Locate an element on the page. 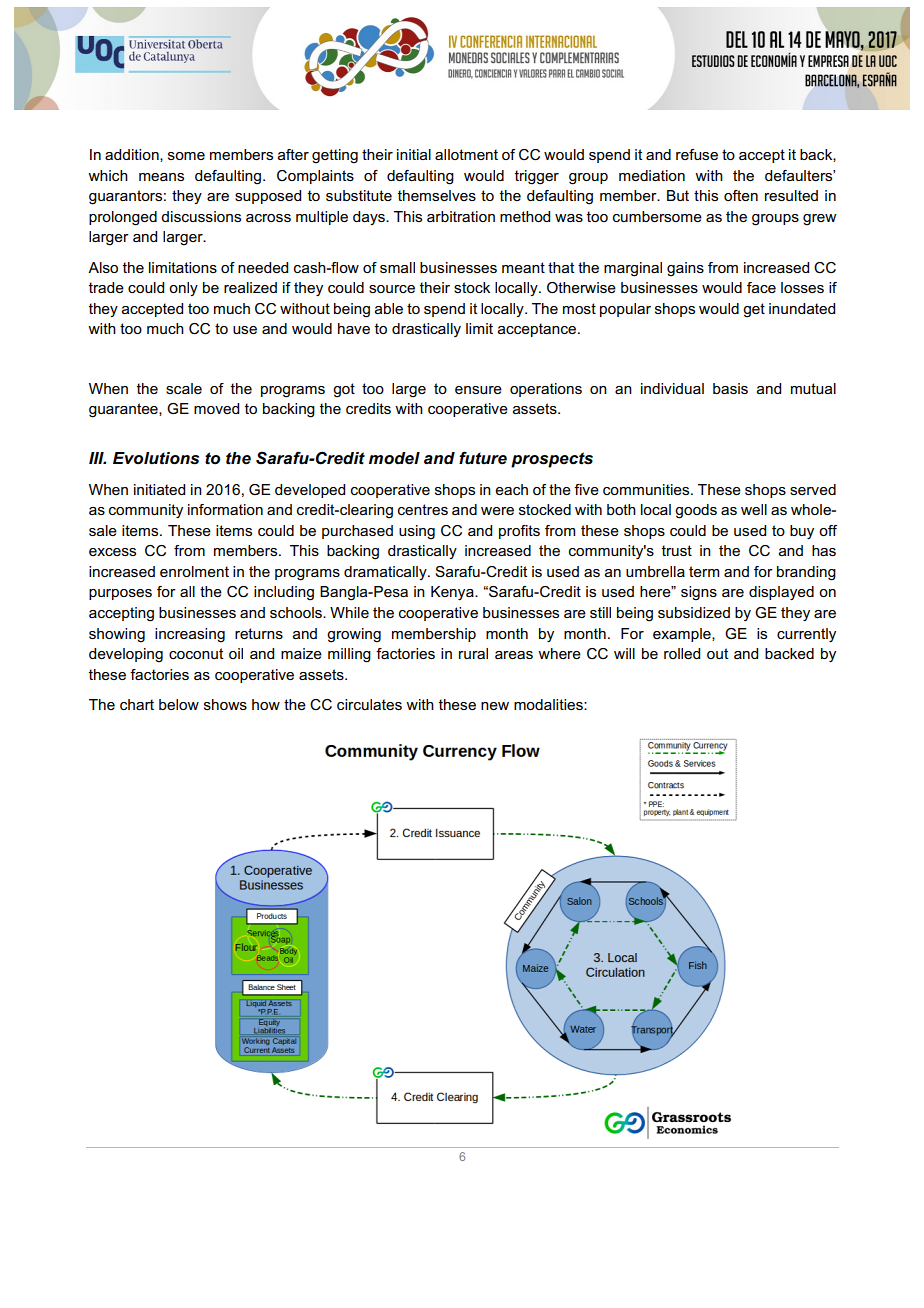 Image resolution: width=924 pixels, height=1308 pixels. Kenya is located at coordinates (453, 593).
